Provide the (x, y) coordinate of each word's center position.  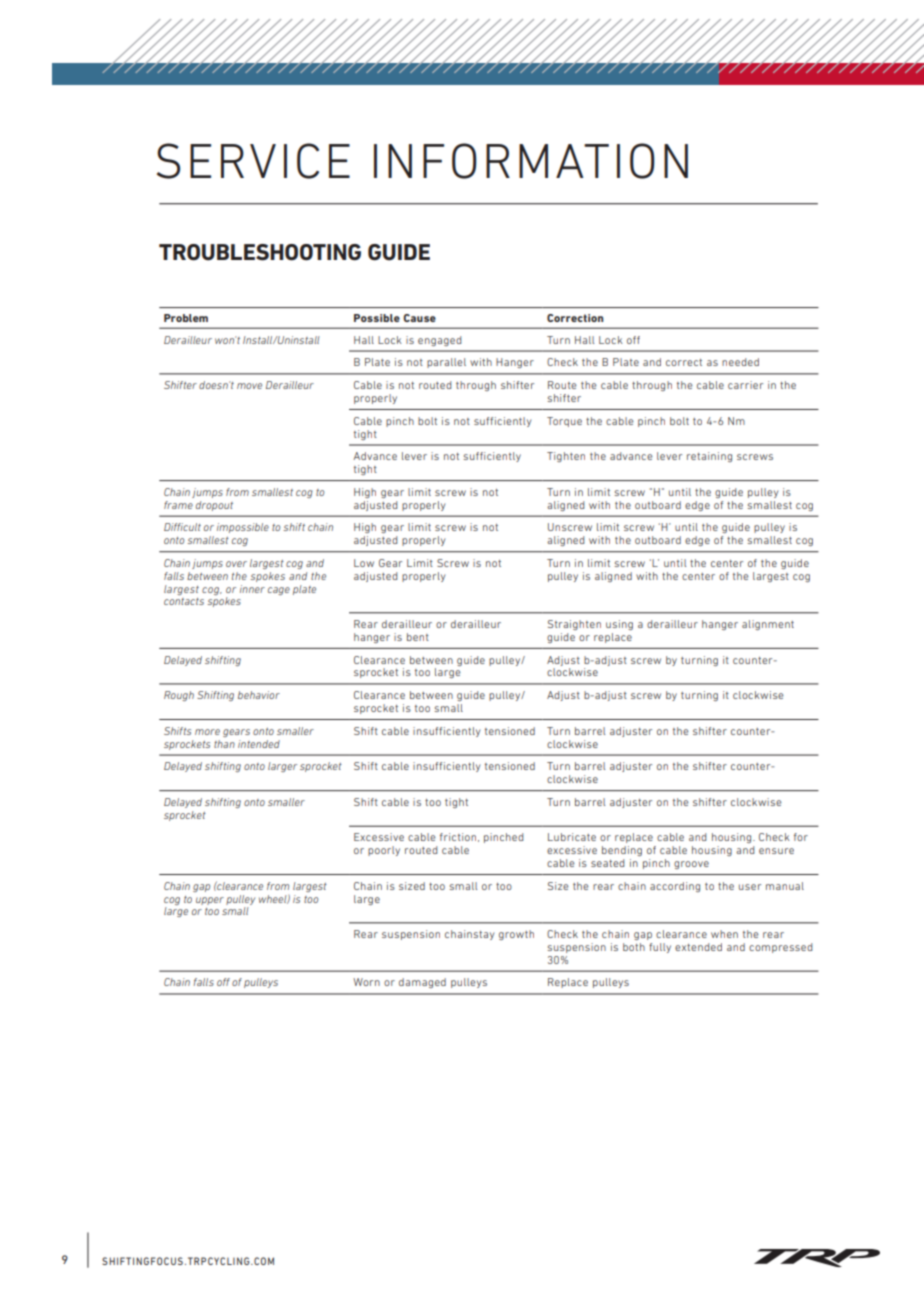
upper (210, 901)
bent (418, 637)
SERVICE (253, 161)
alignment (768, 625)
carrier (745, 385)
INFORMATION (531, 161)
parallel (446, 363)
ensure (776, 851)
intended (259, 744)
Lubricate (572, 837)
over (236, 564)
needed (740, 362)
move (249, 386)
